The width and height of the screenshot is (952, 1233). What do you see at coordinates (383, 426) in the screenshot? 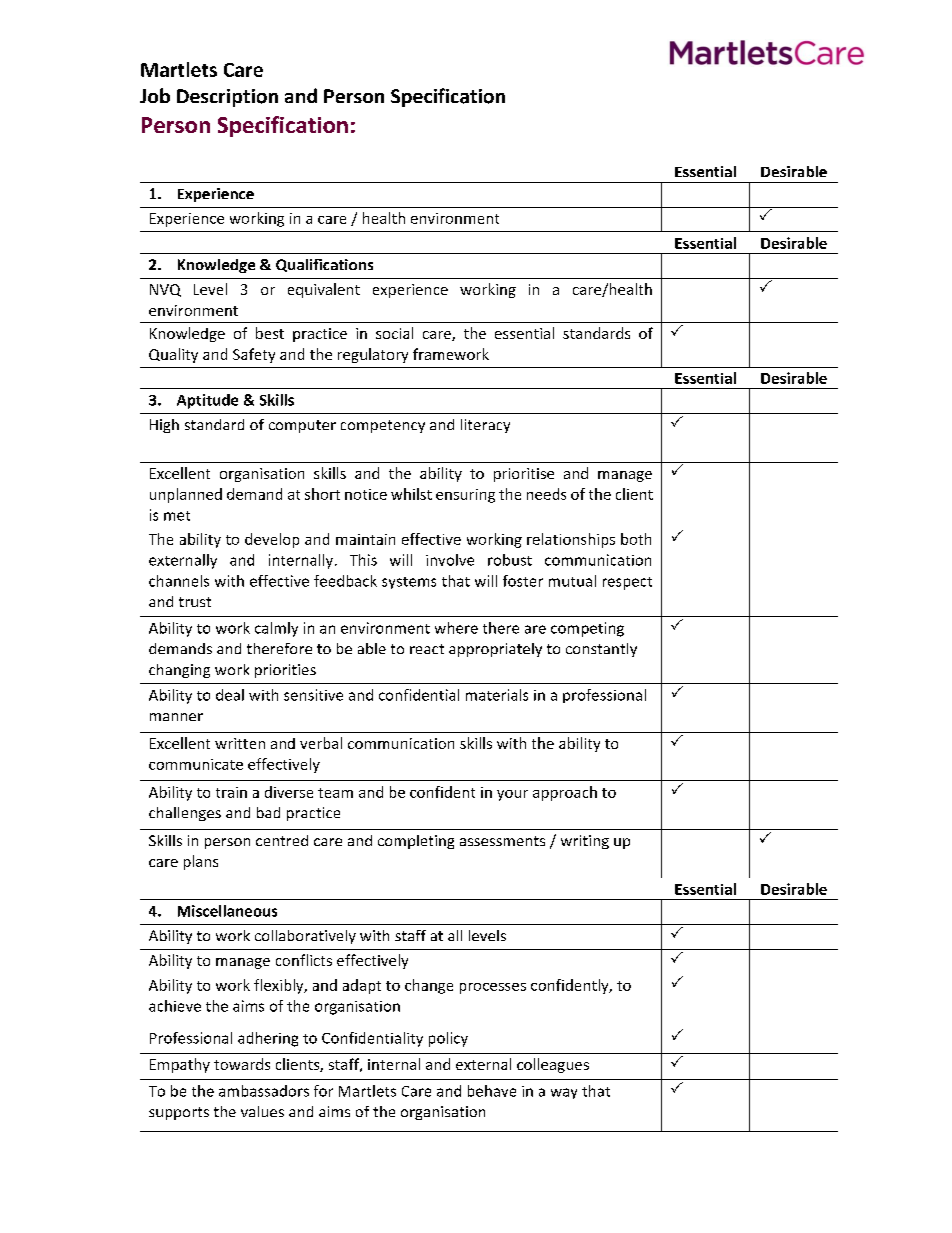
I see `competency` at bounding box center [383, 426].
